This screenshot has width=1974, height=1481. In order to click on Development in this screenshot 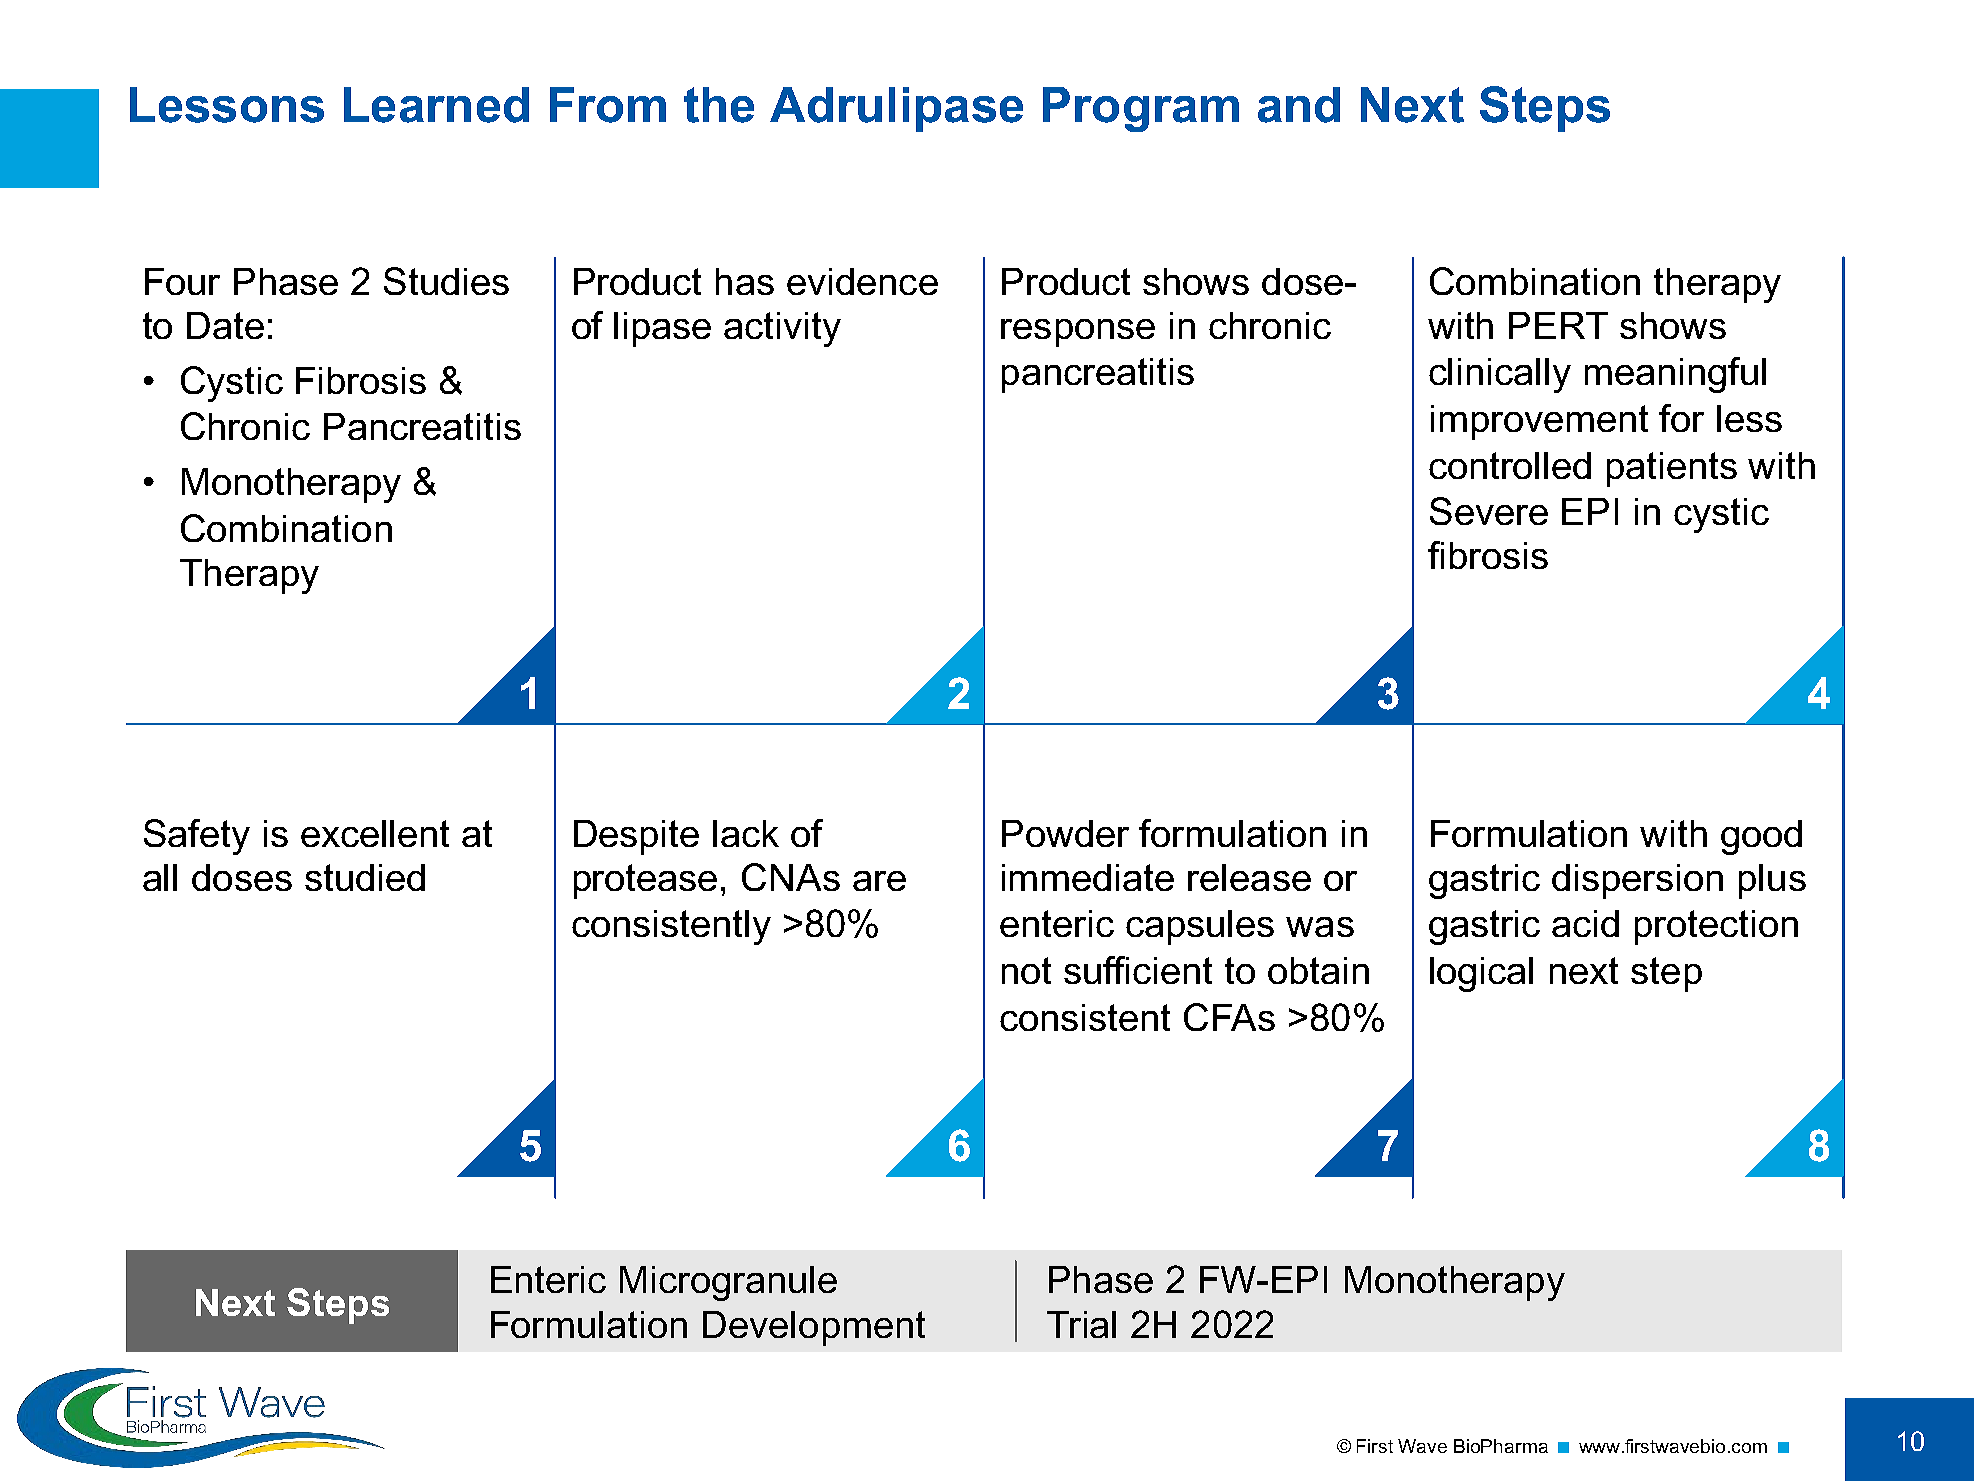, I will do `click(814, 1328)`.
